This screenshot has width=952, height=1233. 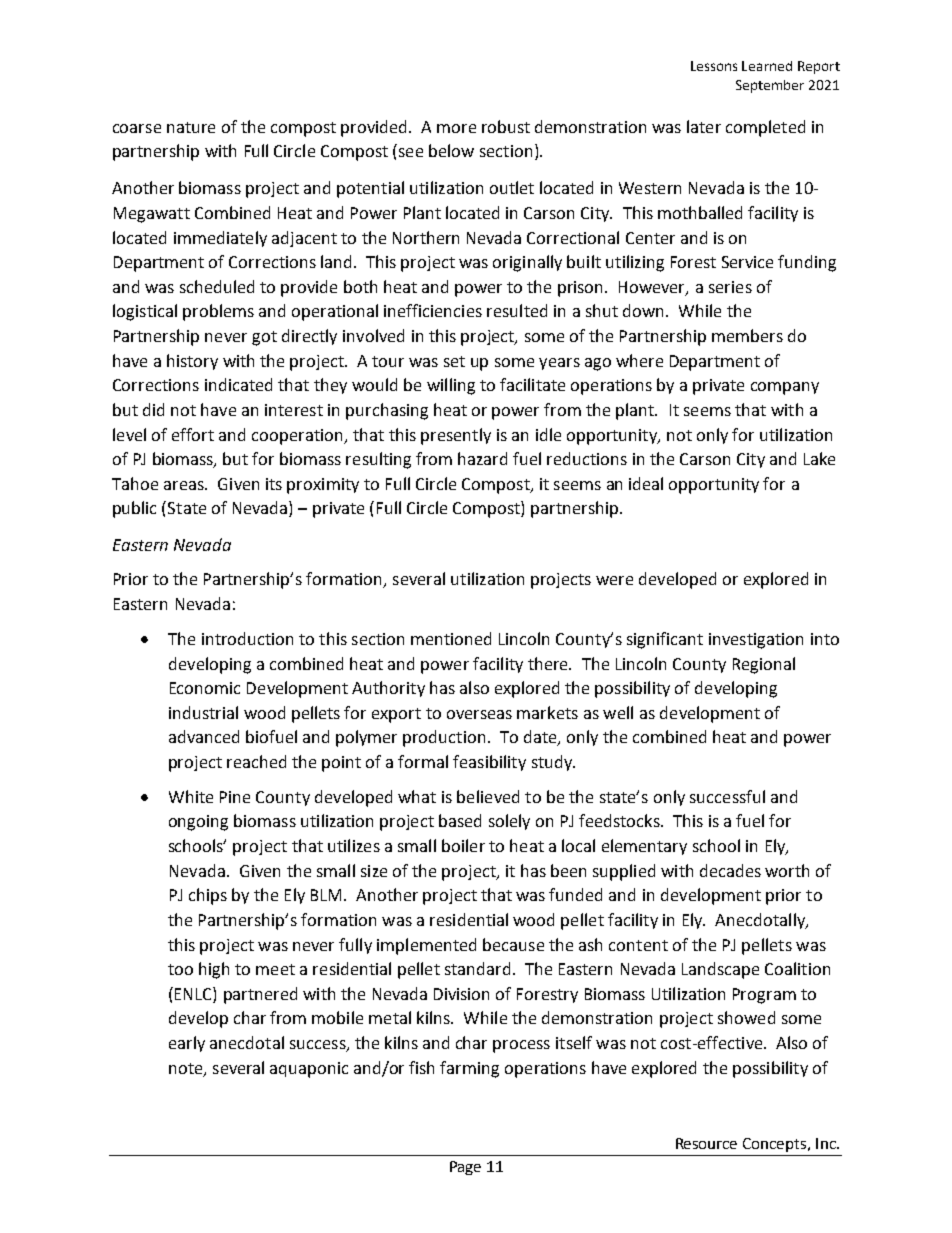 I want to click on note, so click(x=187, y=1069).
